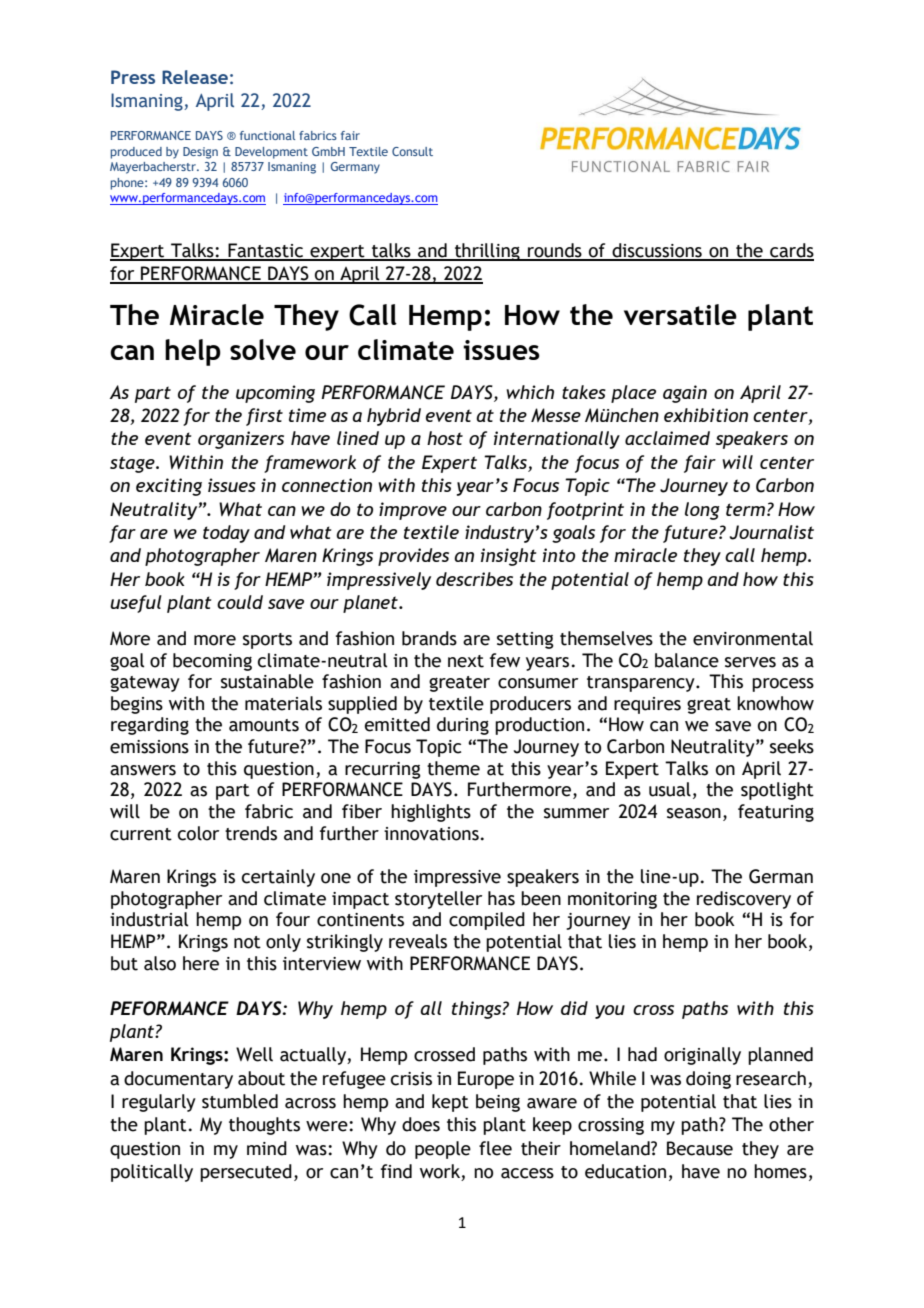  Describe the element at coordinates (212, 662) in the screenshot. I see `becoming` at that location.
